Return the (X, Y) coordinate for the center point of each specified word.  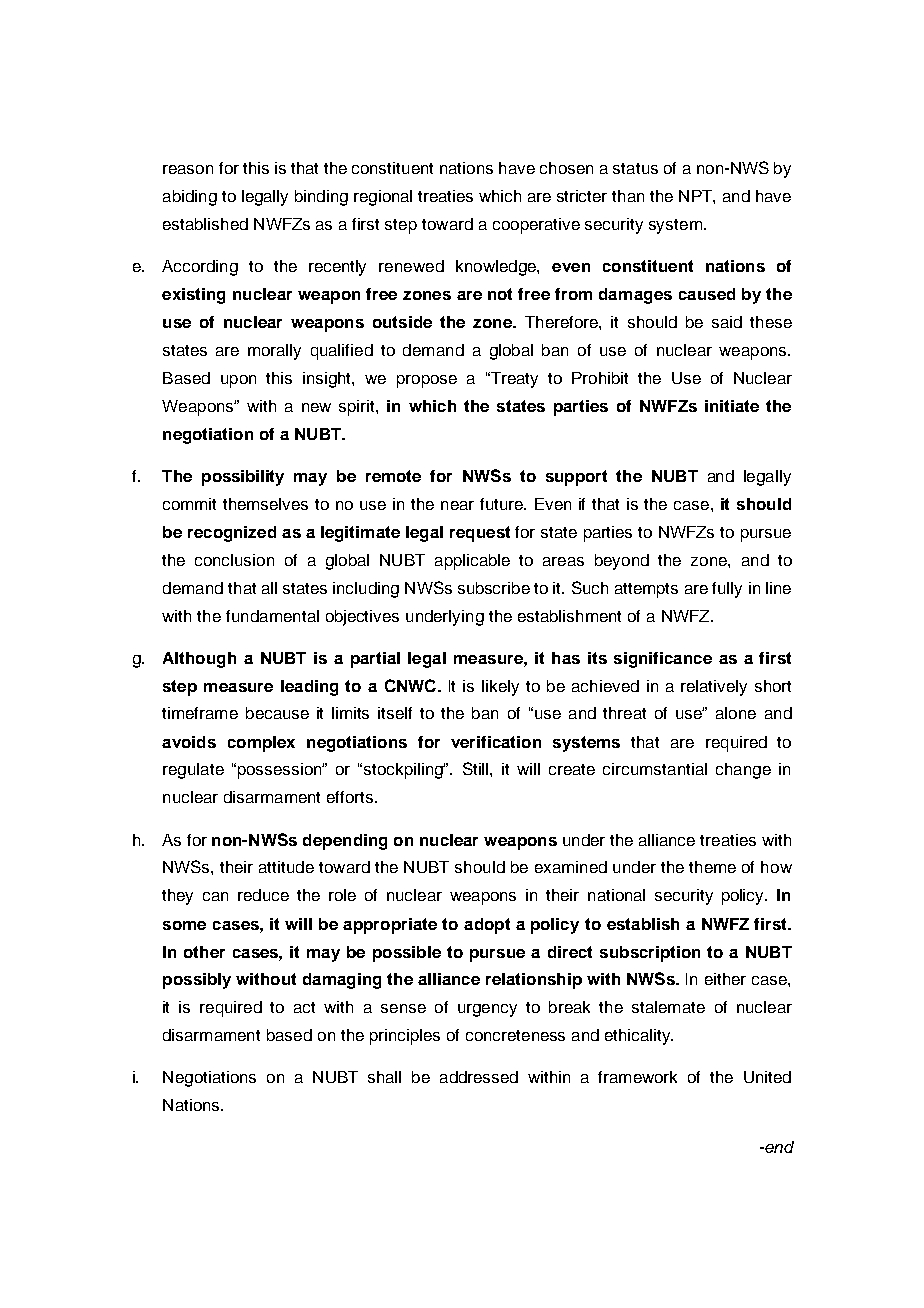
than (628, 196)
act (304, 1007)
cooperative (536, 226)
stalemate (668, 1007)
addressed (479, 1077)
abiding (190, 198)
